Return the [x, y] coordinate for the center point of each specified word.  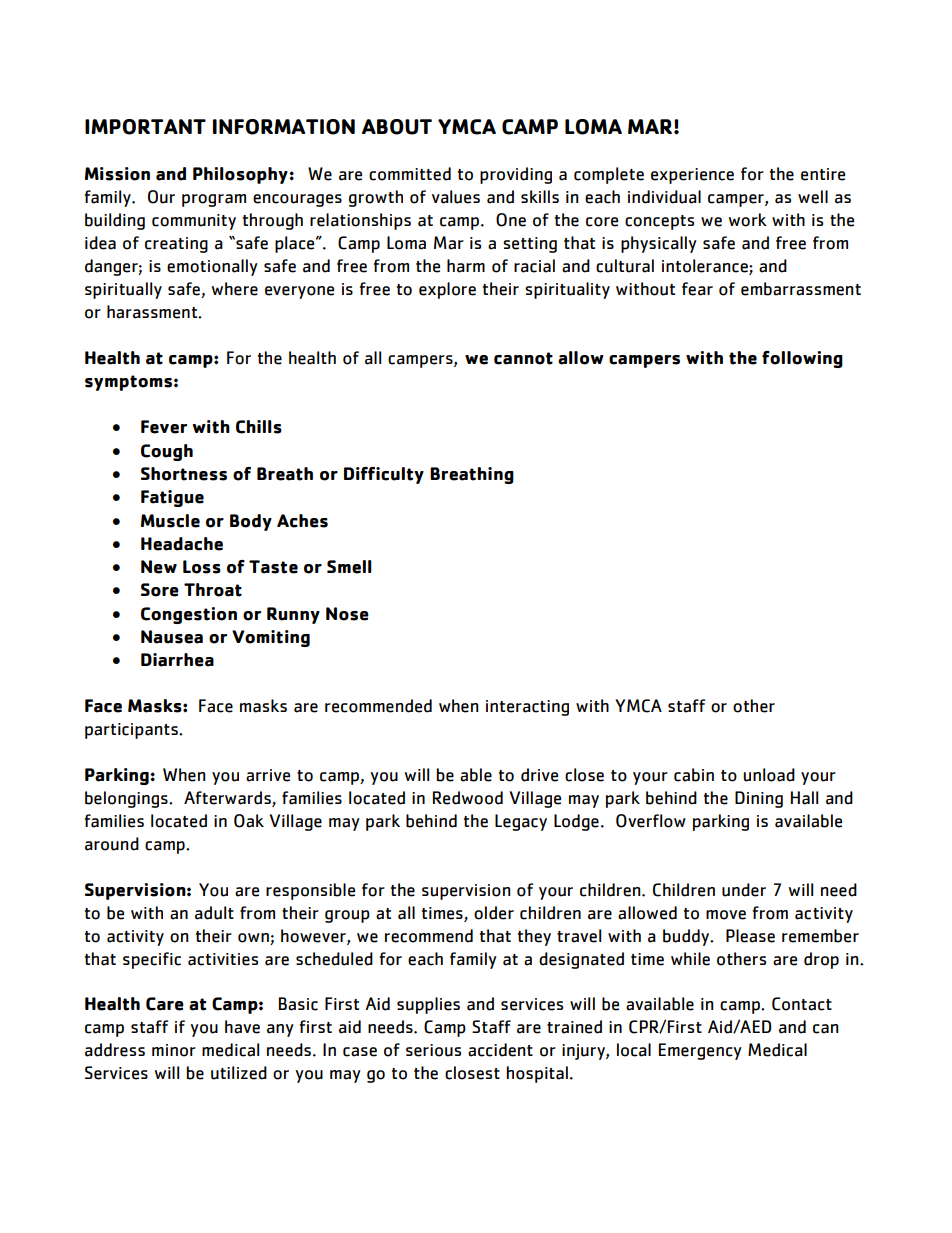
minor [174, 1050]
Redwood [468, 798]
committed [410, 174]
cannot [523, 358]
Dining [759, 799]
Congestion [189, 615]
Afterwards [228, 799]
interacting [527, 708]
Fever [164, 427]
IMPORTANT [145, 127]
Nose [347, 614]
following [802, 359]
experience [692, 176]
